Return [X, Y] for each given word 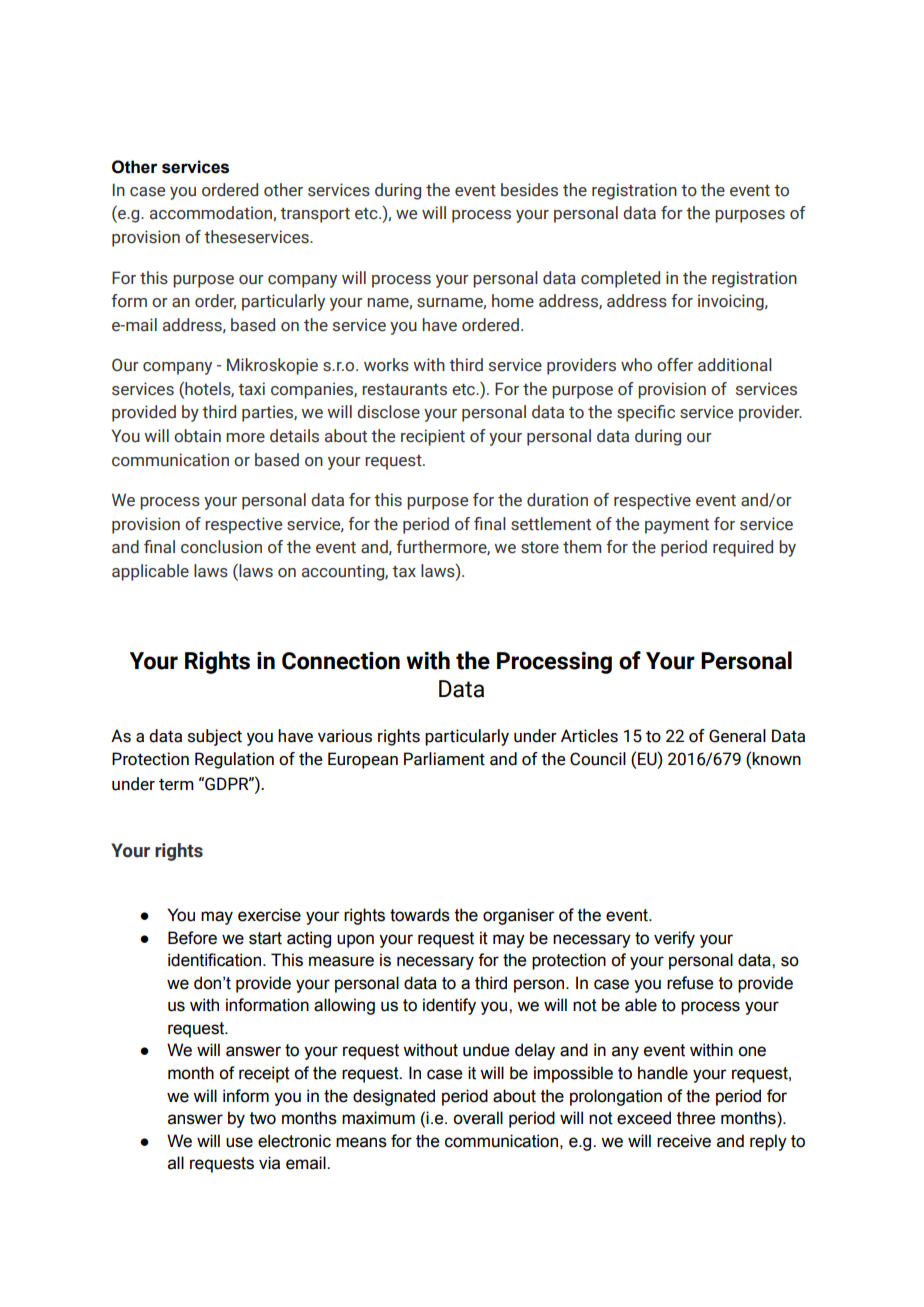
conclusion [221, 547]
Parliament [444, 759]
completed [620, 279]
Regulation [234, 760]
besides [529, 190]
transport [315, 215]
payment [677, 526]
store [540, 548]
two [263, 1118]
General [737, 736]
